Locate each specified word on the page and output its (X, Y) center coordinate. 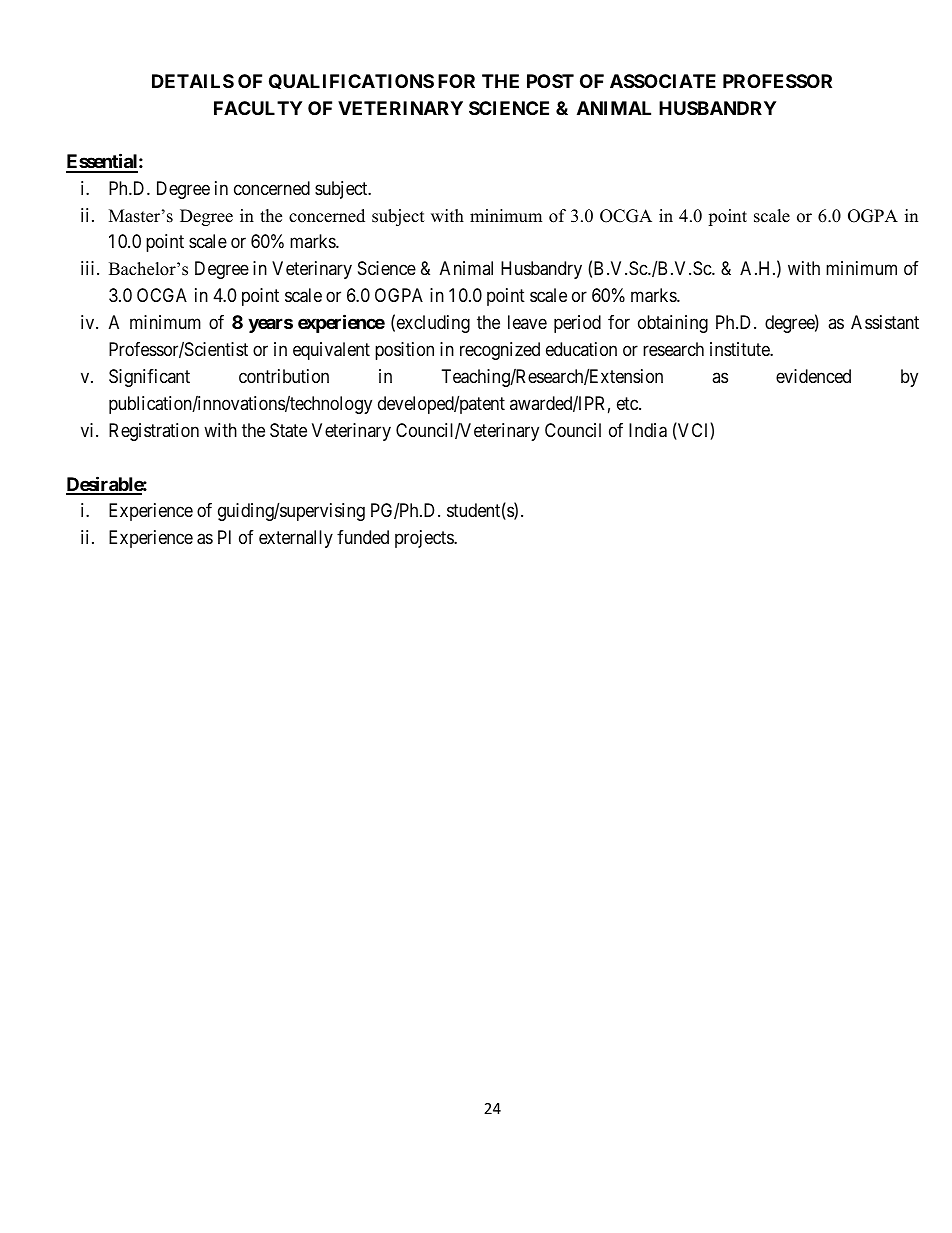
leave (527, 322)
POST (550, 81)
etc (628, 403)
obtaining (673, 324)
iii (89, 268)
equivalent (331, 351)
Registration (154, 432)
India (648, 430)
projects (425, 539)
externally (296, 539)
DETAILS (193, 81)
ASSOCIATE (663, 81)
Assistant (885, 322)
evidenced (813, 376)
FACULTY (258, 108)
